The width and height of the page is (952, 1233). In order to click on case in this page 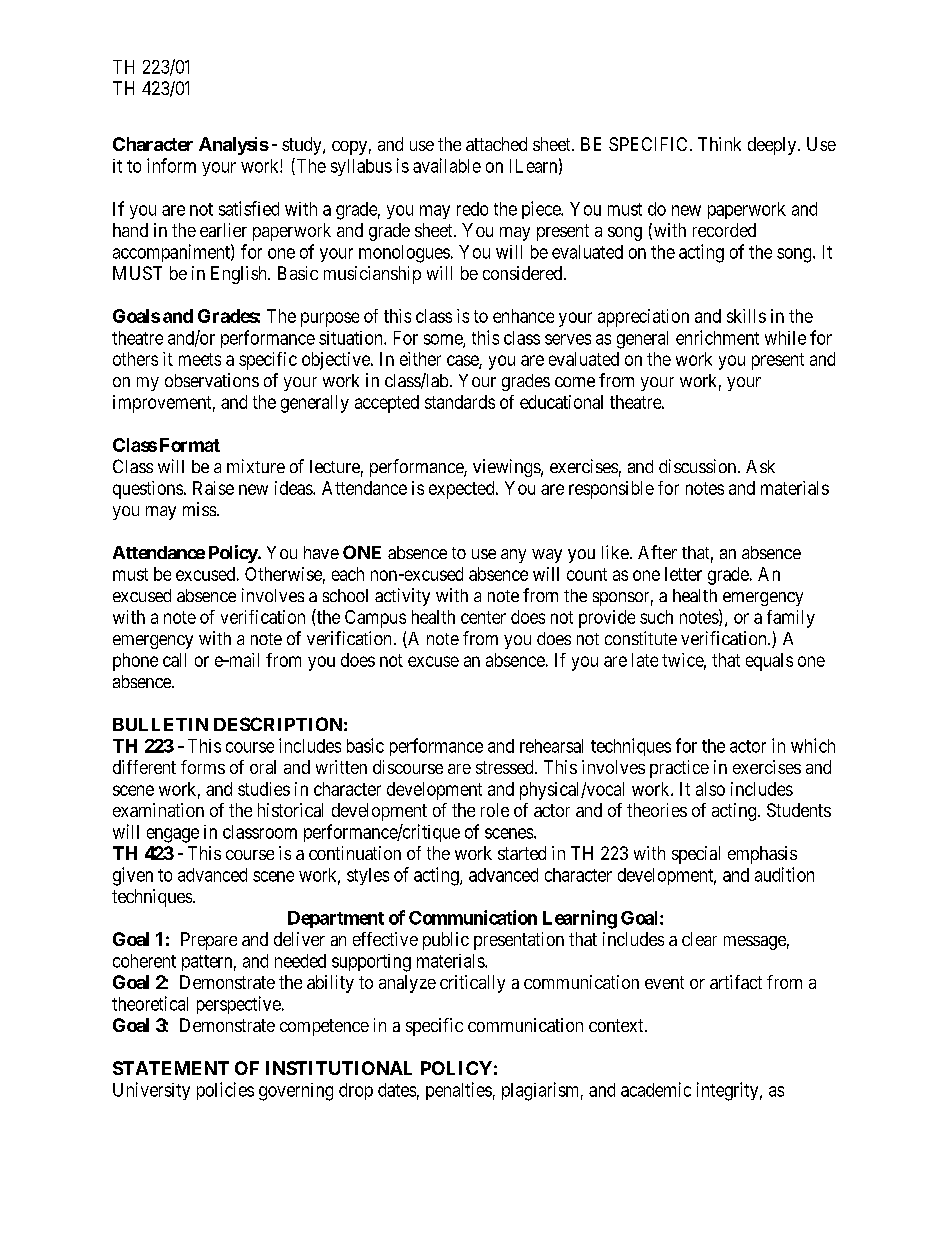, I will do `click(463, 362)`.
